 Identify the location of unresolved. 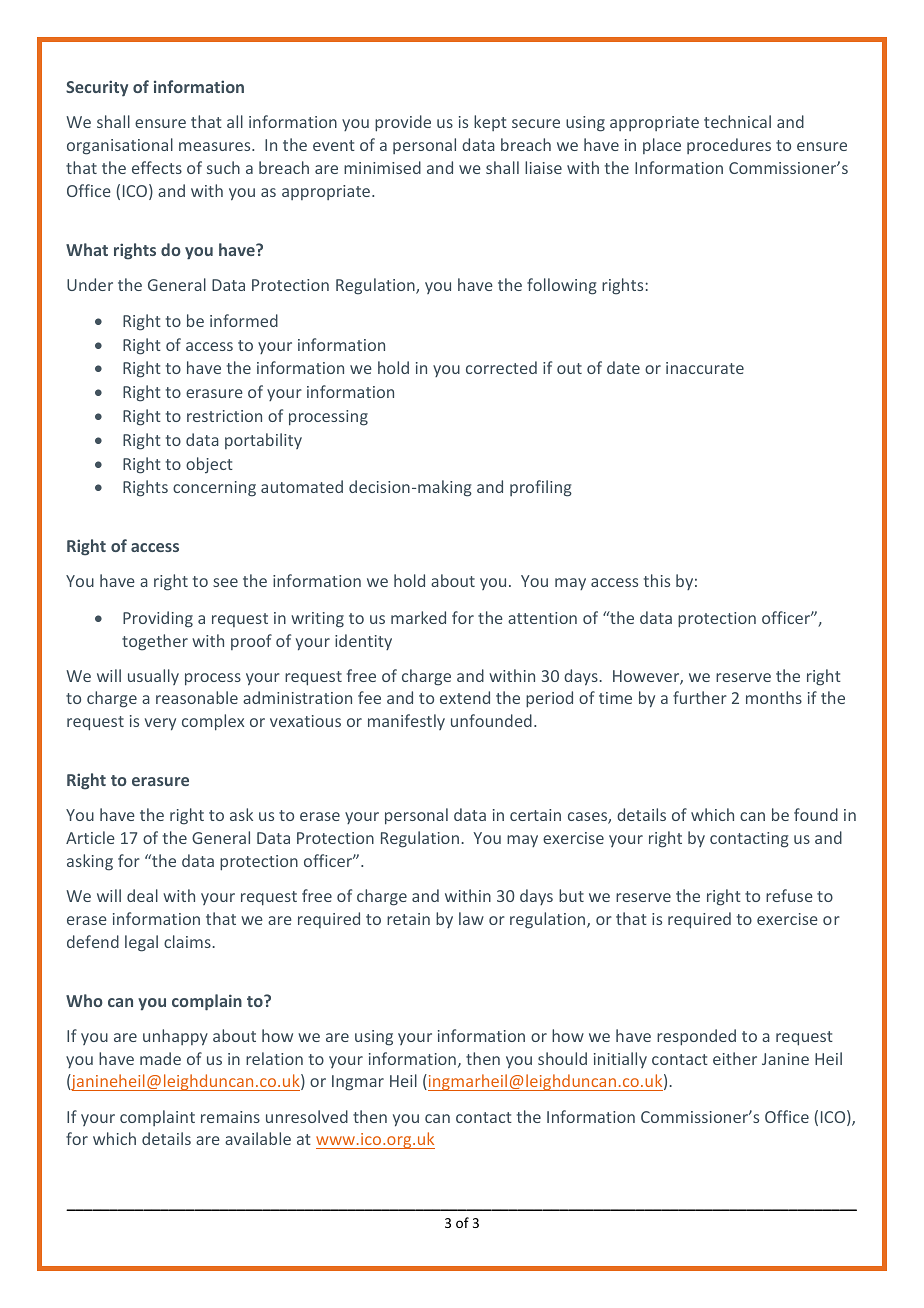
(307, 1116).
